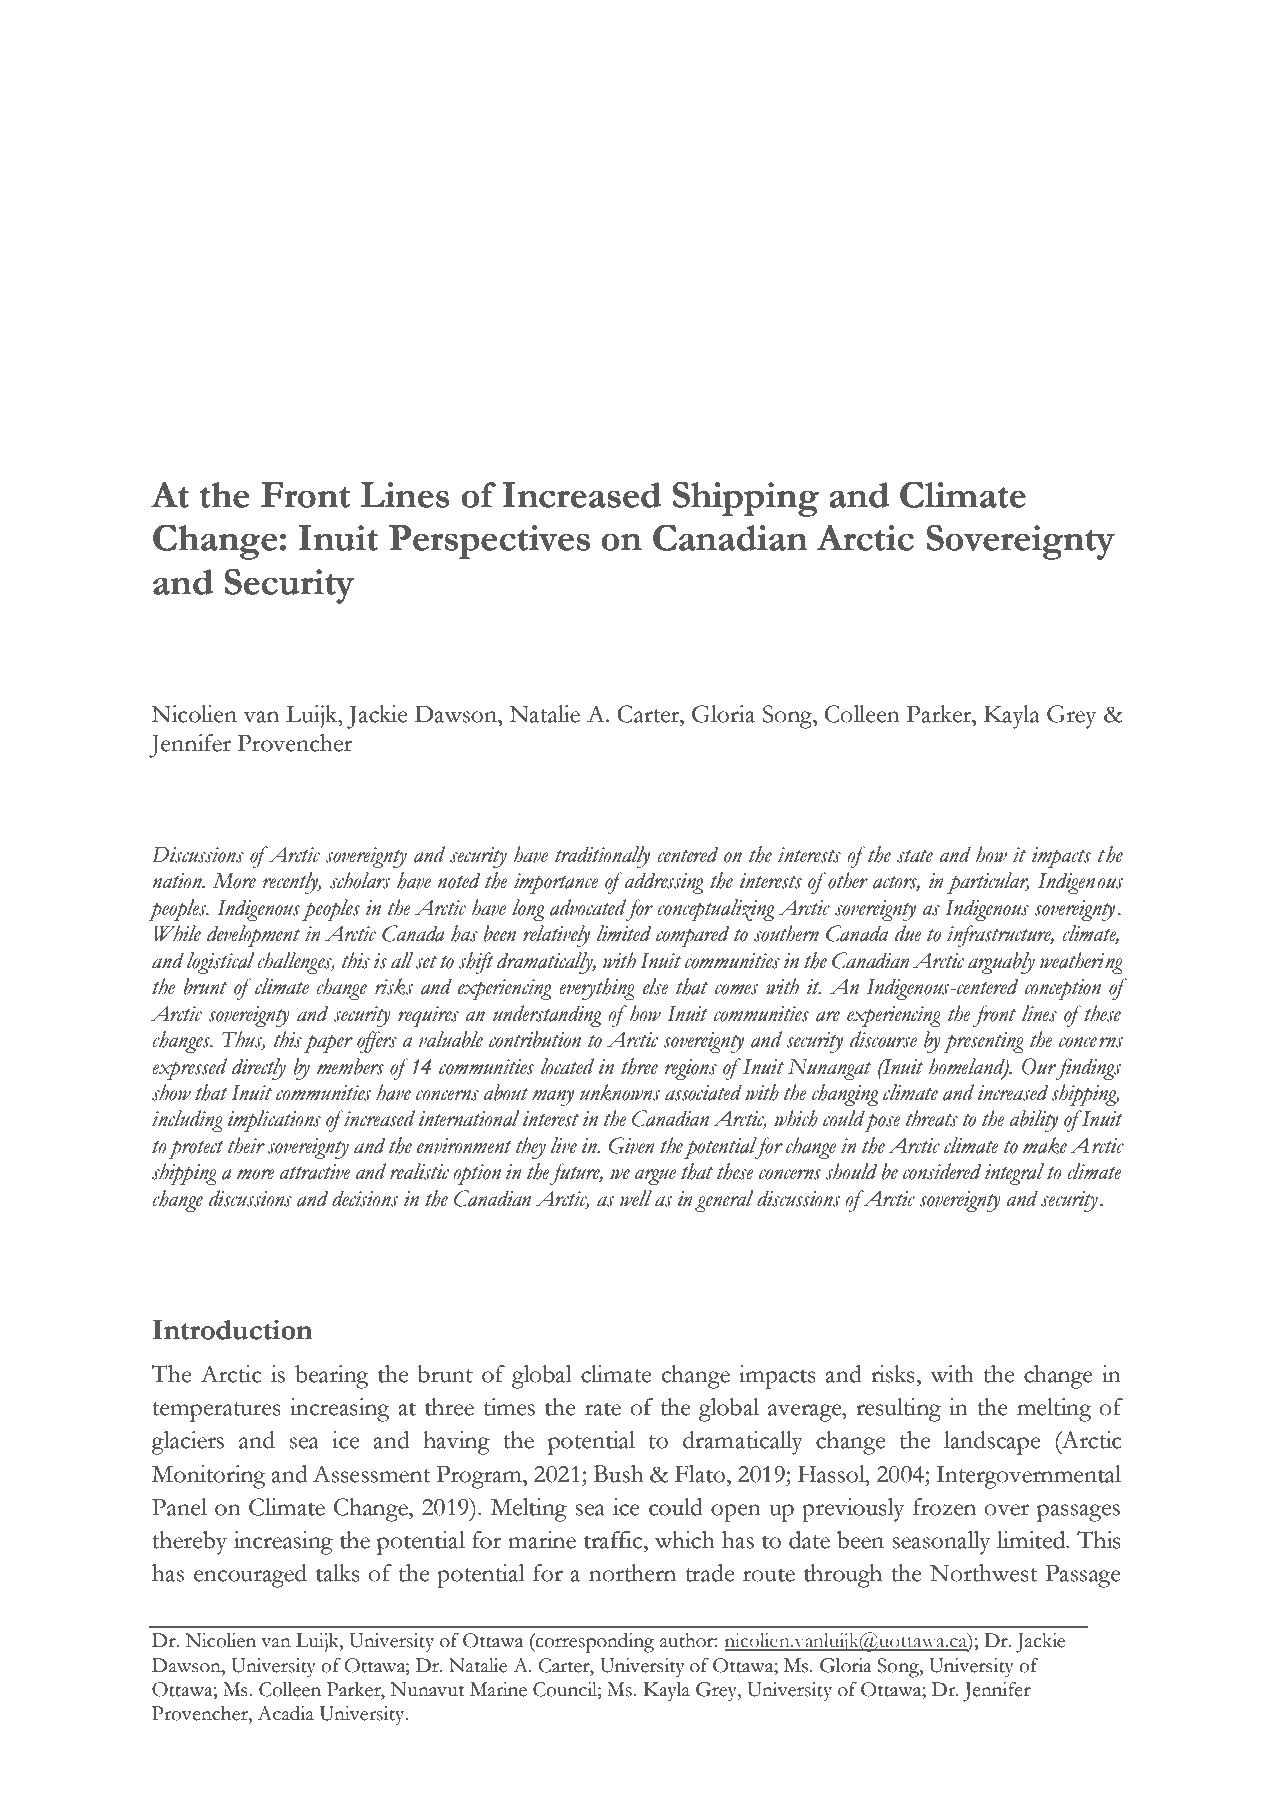 The width and height of the screenshot is (1273, 1801). Describe the element at coordinates (489, 542) in the screenshot. I see `Perspectives` at that location.
